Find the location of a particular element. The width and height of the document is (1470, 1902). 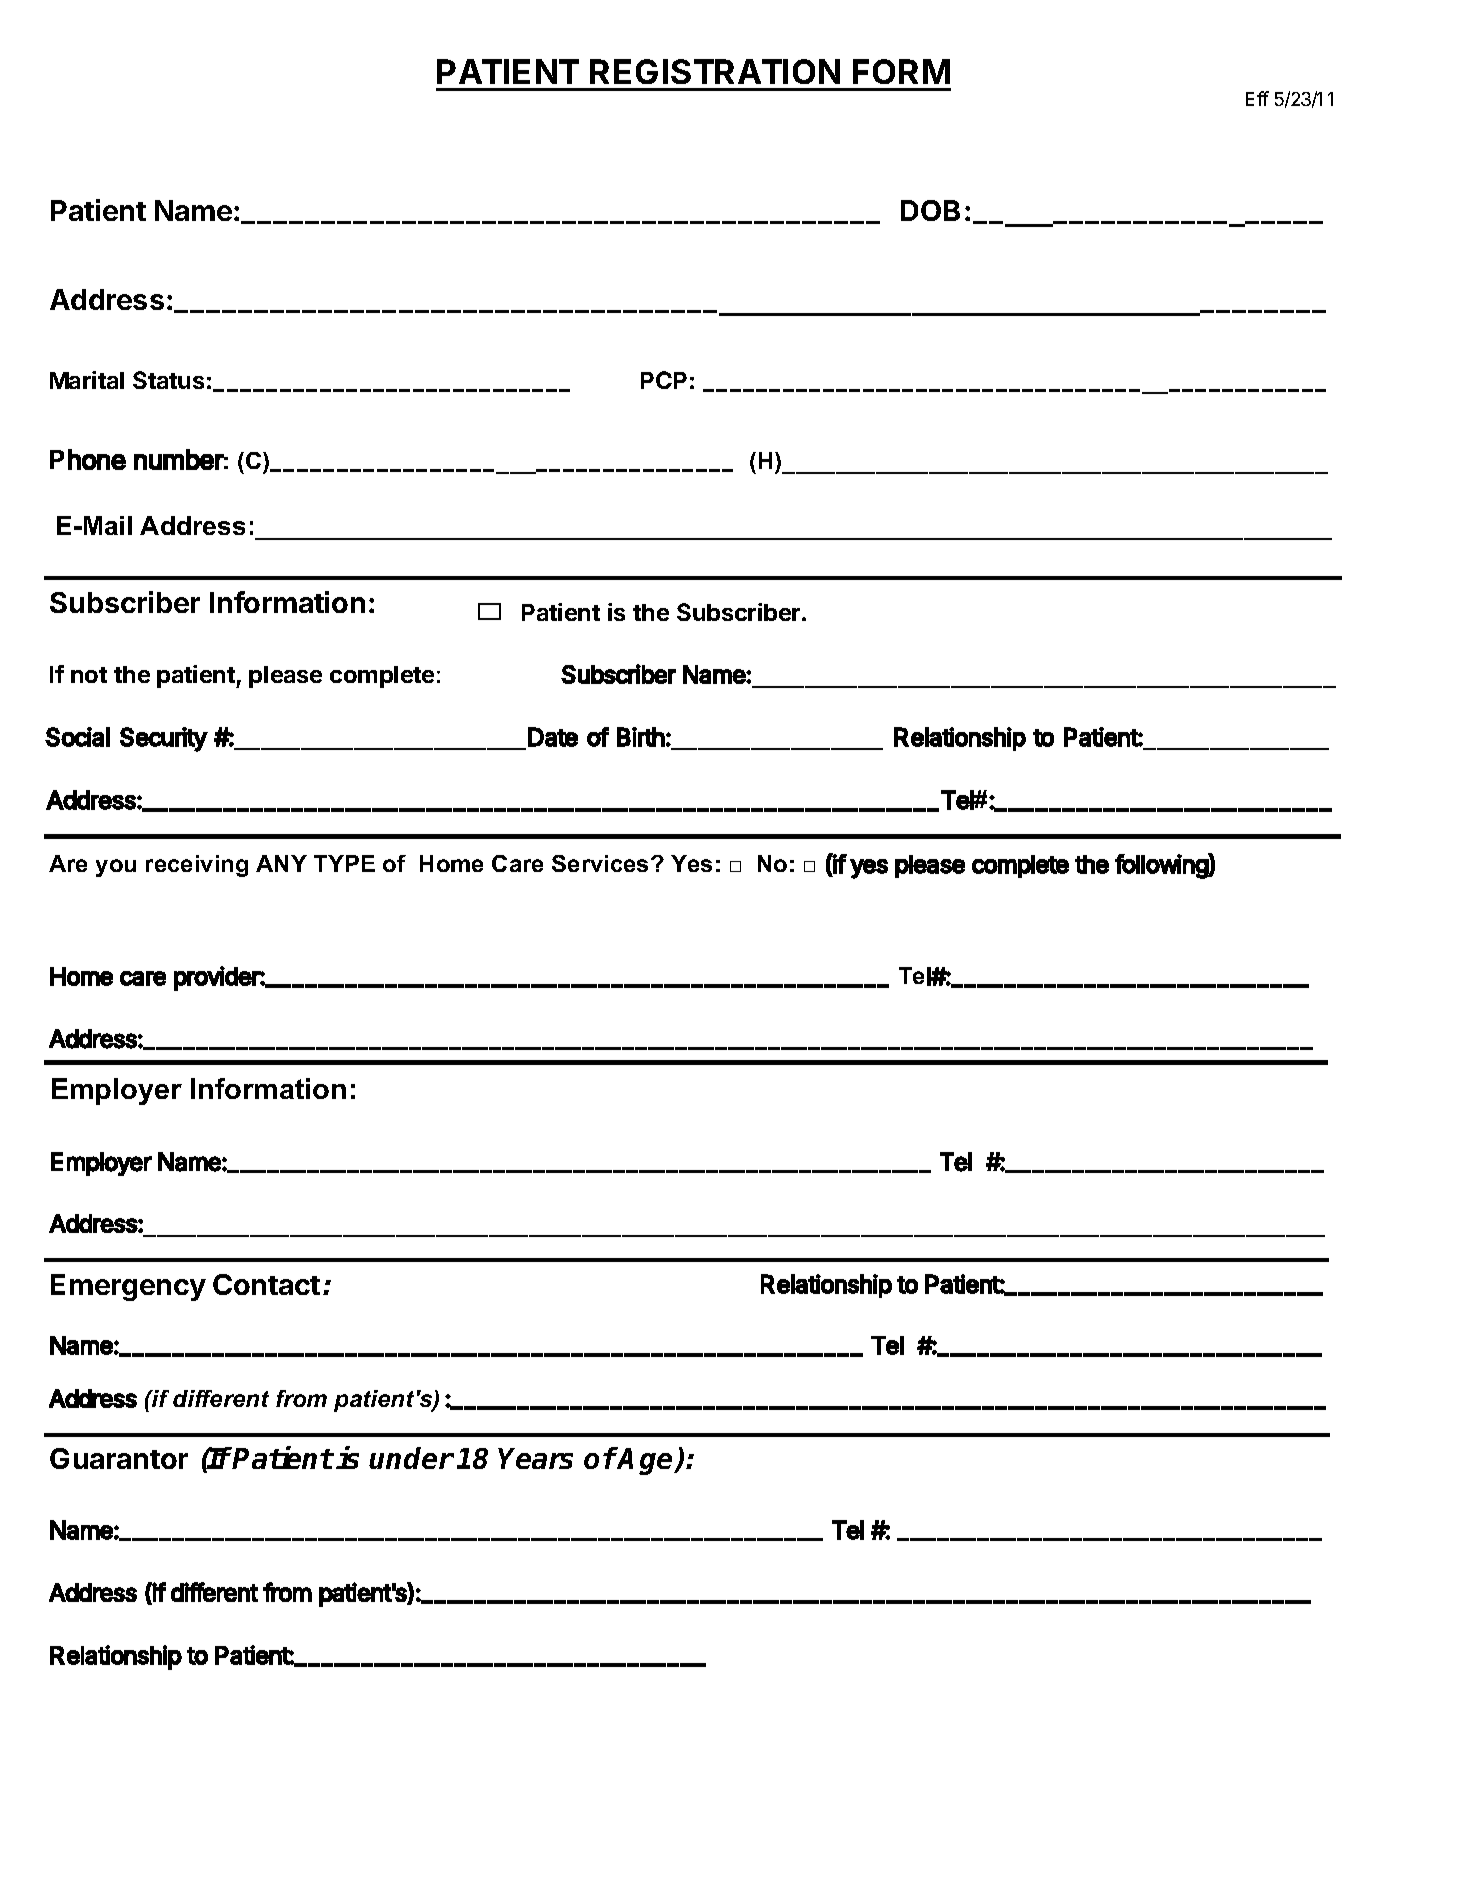

TYPE is located at coordinates (344, 863).
